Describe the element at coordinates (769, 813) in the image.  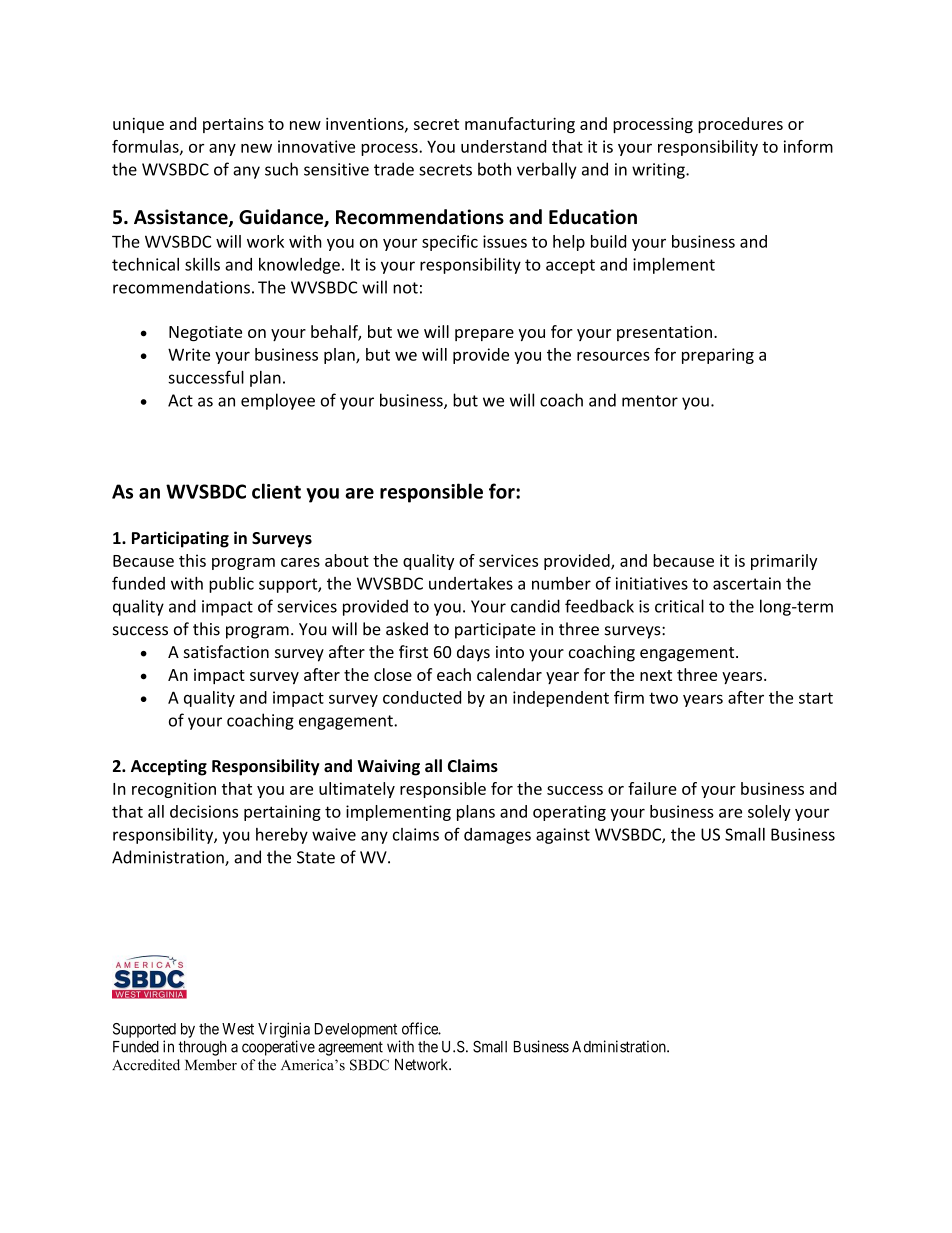
I see `solely` at that location.
